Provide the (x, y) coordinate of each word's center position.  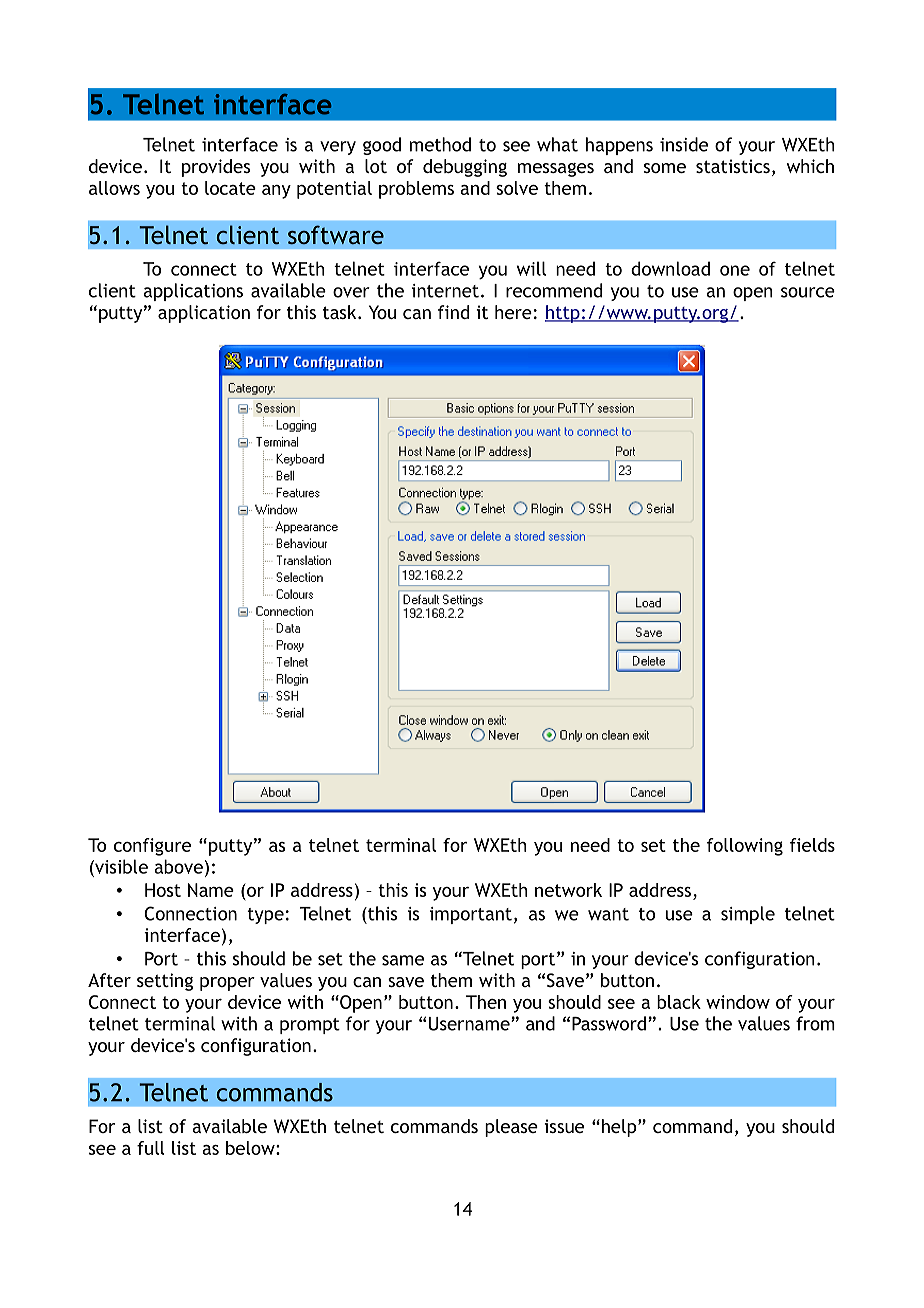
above (178, 866)
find (453, 312)
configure (152, 847)
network (568, 890)
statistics (733, 166)
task (341, 312)
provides (216, 168)
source (808, 292)
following (745, 847)
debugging (465, 168)
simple (748, 915)
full (151, 1148)
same (403, 960)
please (511, 1128)
